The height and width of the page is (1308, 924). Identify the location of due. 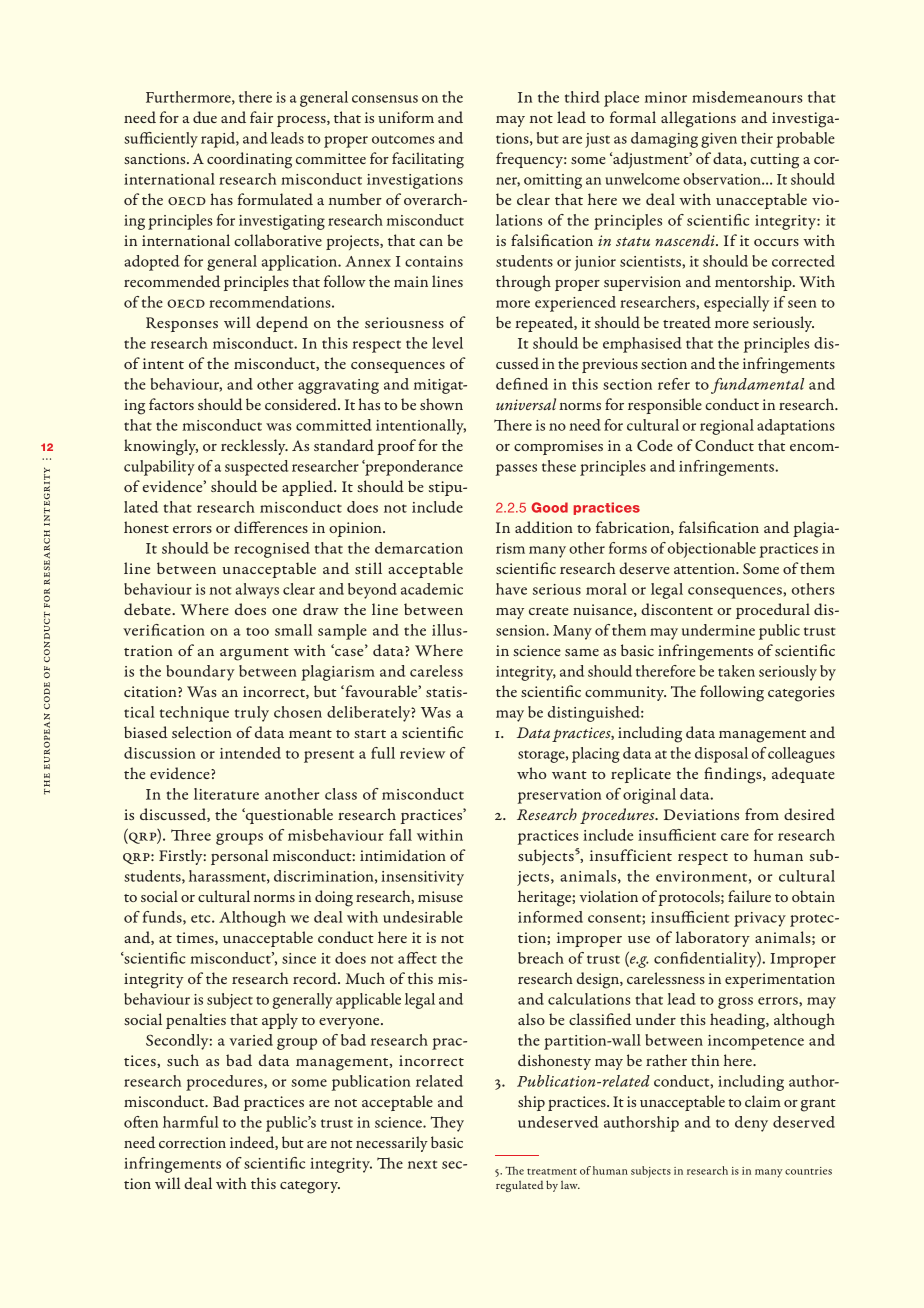
(205, 117).
